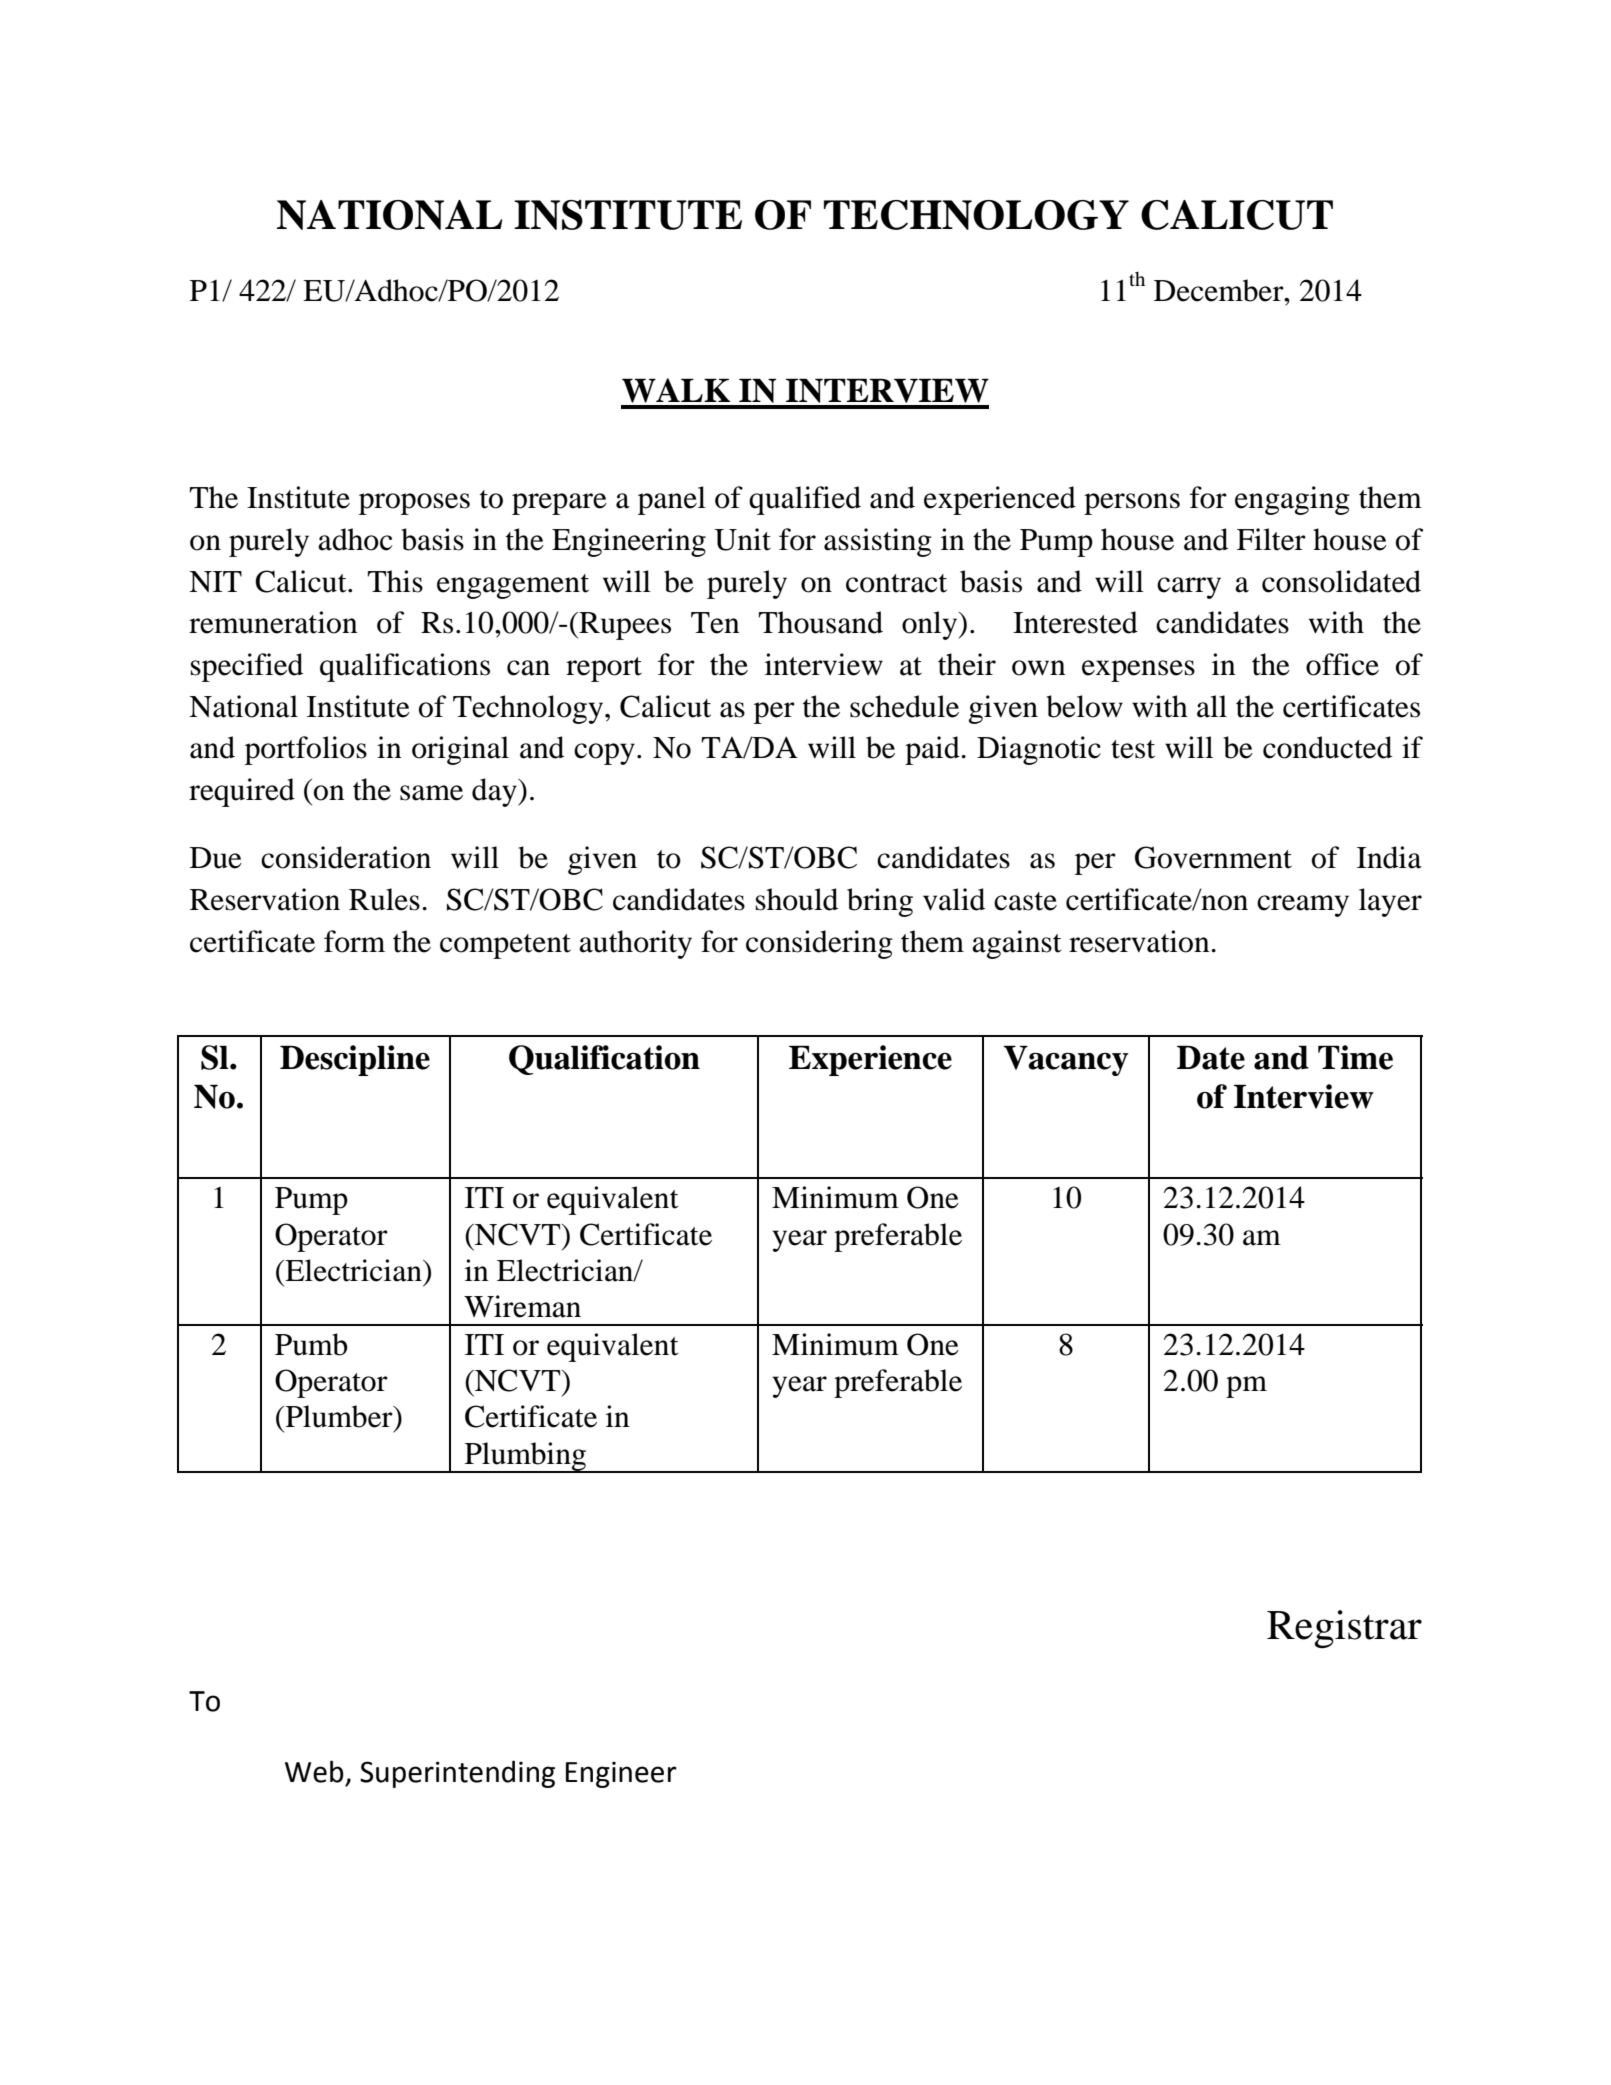 The image size is (1611, 2085). I want to click on Plumbing, so click(525, 1457).
